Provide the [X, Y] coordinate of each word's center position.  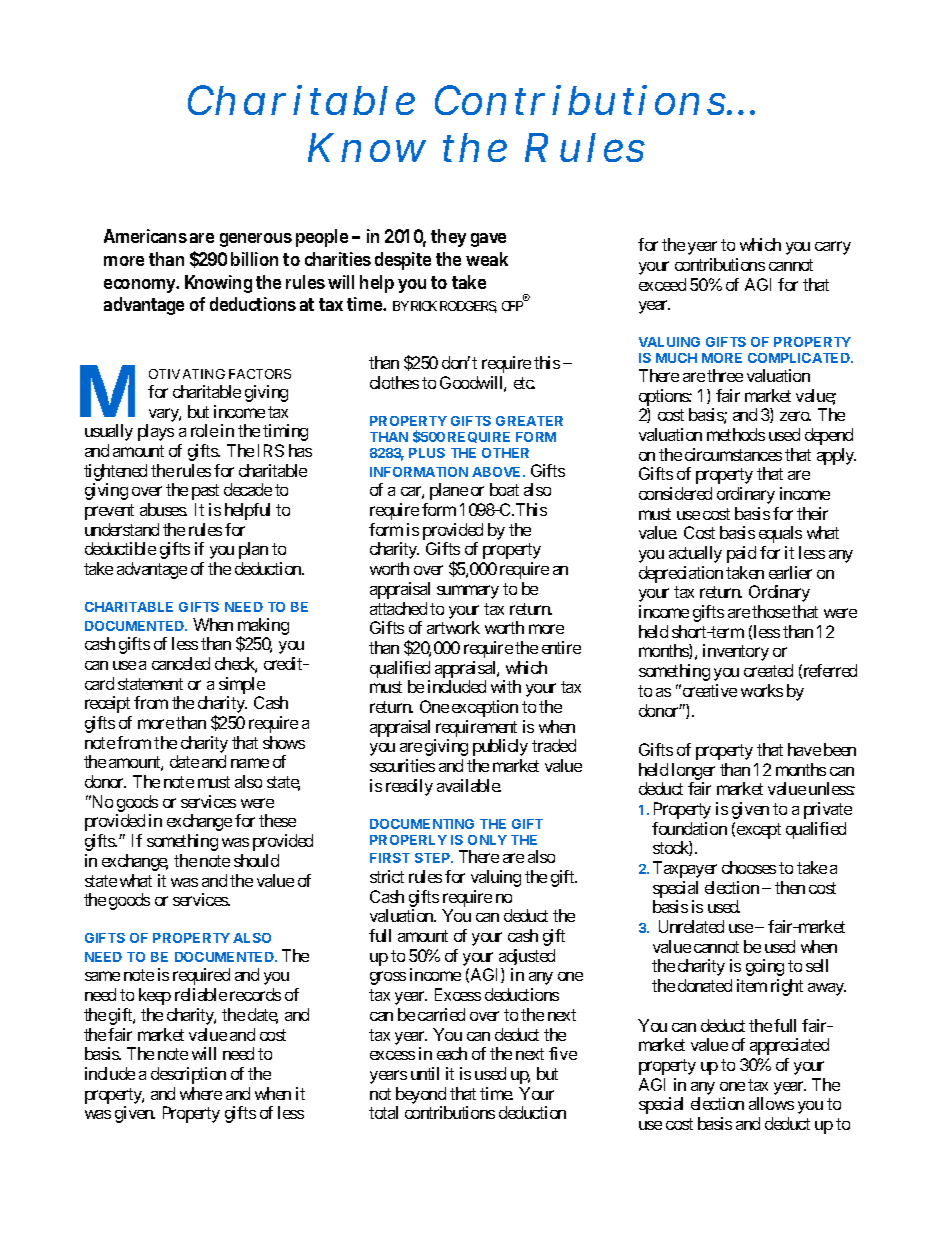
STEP [434, 858]
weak [487, 259]
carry [833, 248]
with [506, 686]
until [425, 1073]
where [201, 1093]
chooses [749, 867]
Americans [145, 236]
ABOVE [498, 472]
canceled [181, 663]
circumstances [733, 454]
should [256, 860]
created [768, 670]
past [205, 492]
